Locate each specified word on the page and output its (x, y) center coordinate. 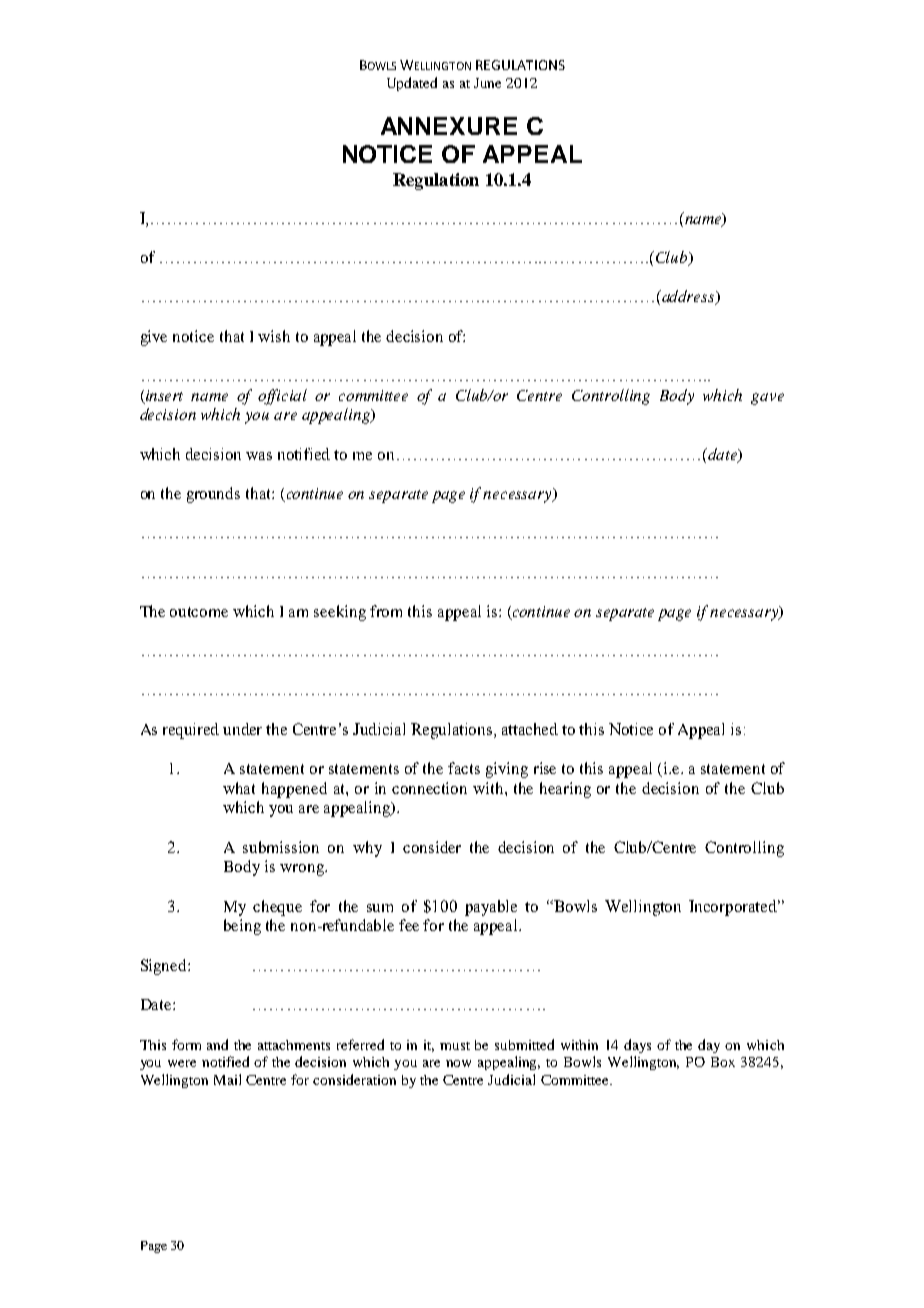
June (487, 83)
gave (767, 399)
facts (464, 768)
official (282, 397)
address (688, 297)
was (259, 456)
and (217, 1044)
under (242, 729)
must (455, 1046)
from (386, 611)
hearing (565, 790)
